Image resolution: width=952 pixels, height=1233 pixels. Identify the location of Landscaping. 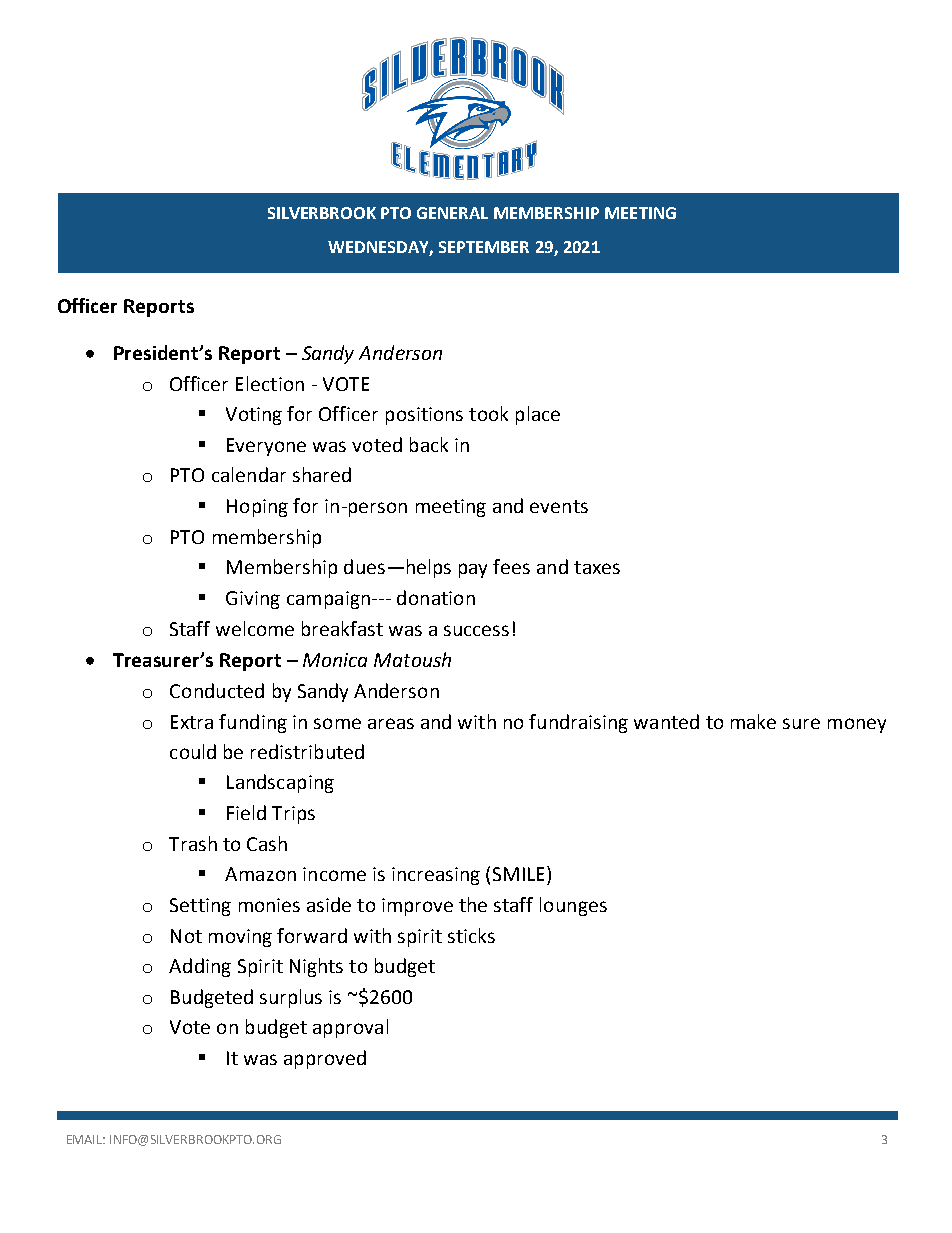
(280, 783).
